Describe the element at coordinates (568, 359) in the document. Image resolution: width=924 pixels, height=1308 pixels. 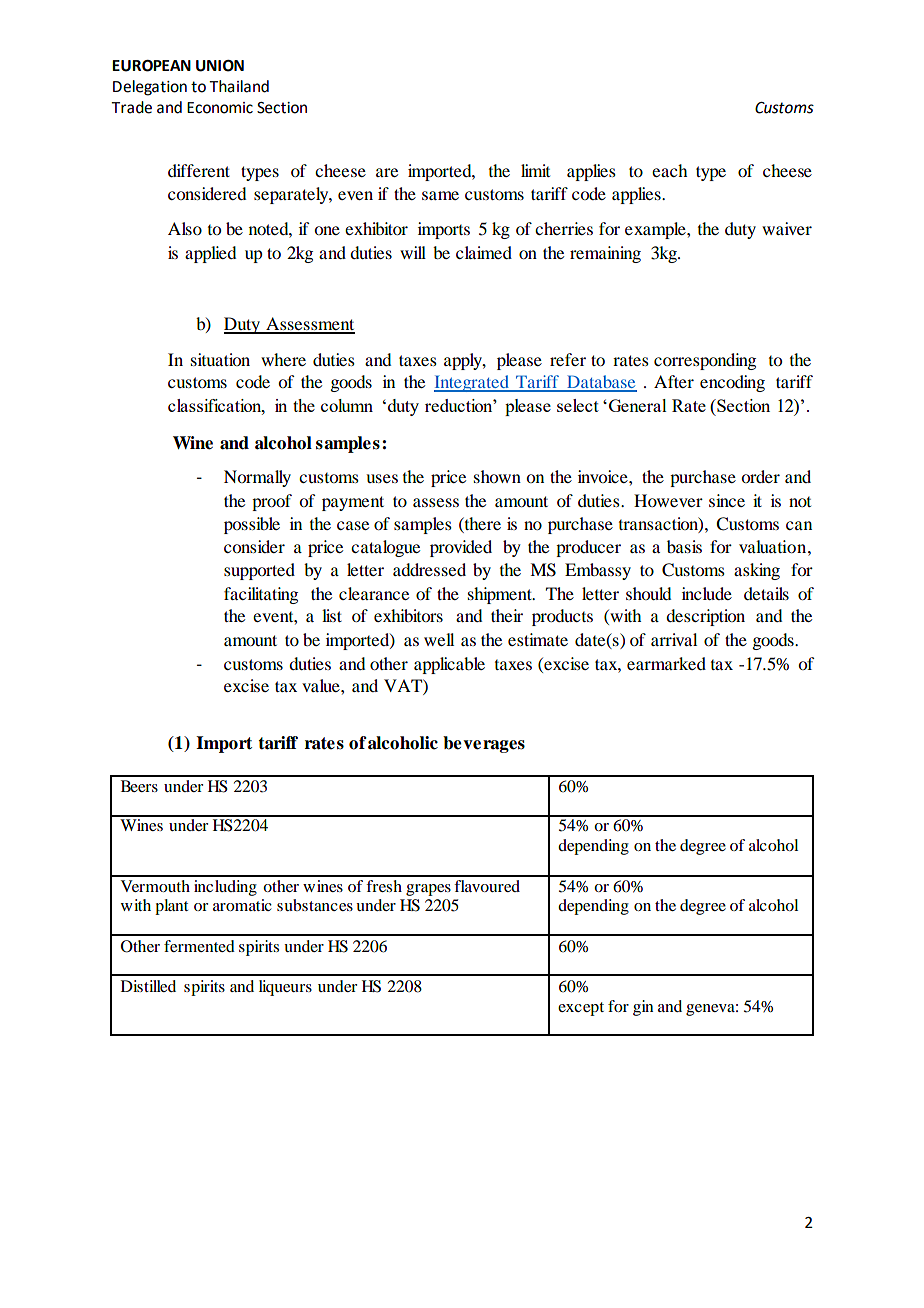
I see `refer` at that location.
